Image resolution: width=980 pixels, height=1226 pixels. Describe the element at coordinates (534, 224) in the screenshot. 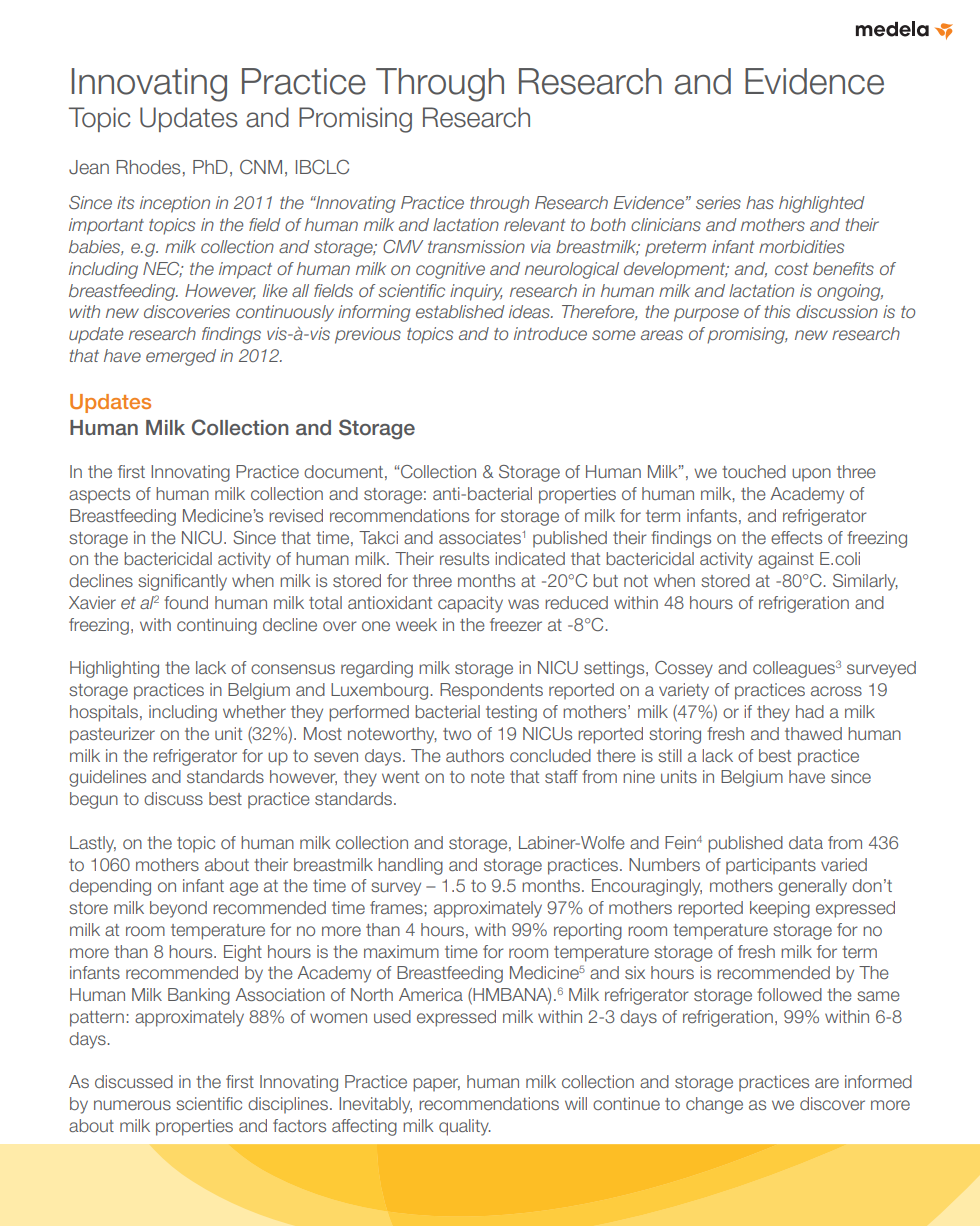

I see `relevant` at that location.
